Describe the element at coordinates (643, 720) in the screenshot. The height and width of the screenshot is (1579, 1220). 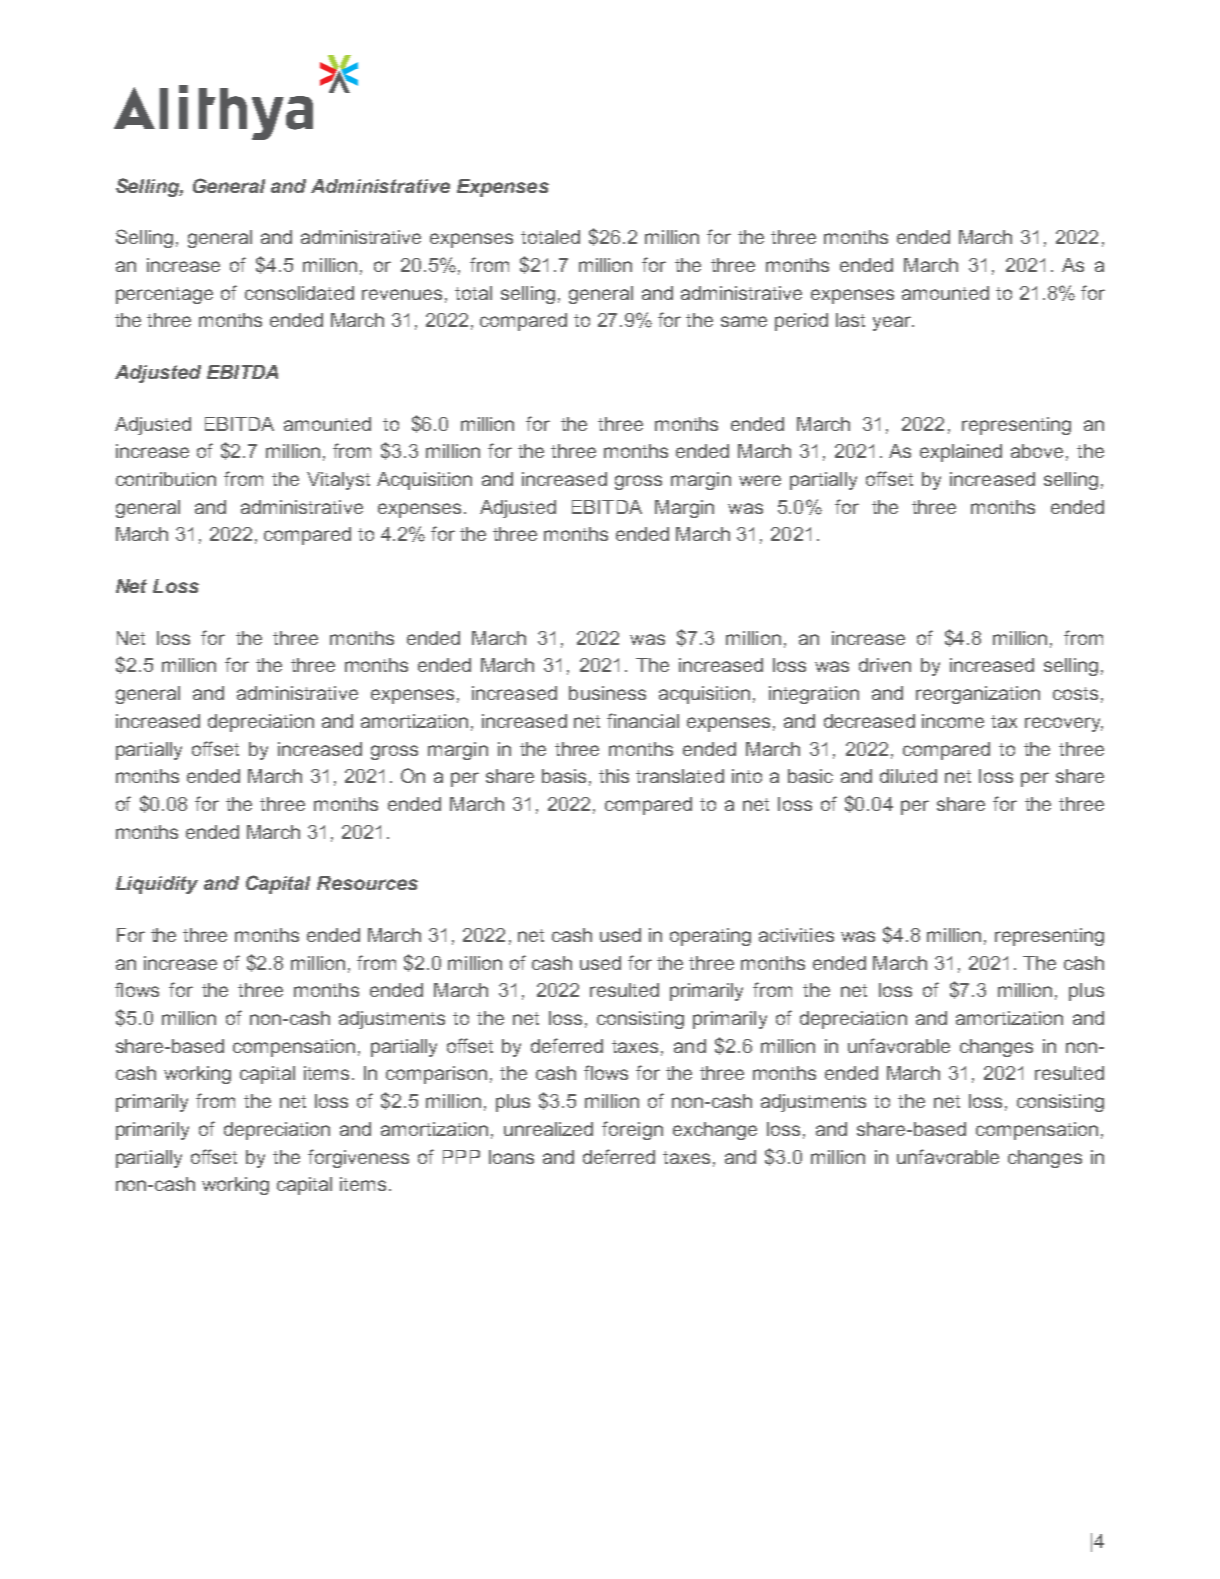
I see `financial` at that location.
